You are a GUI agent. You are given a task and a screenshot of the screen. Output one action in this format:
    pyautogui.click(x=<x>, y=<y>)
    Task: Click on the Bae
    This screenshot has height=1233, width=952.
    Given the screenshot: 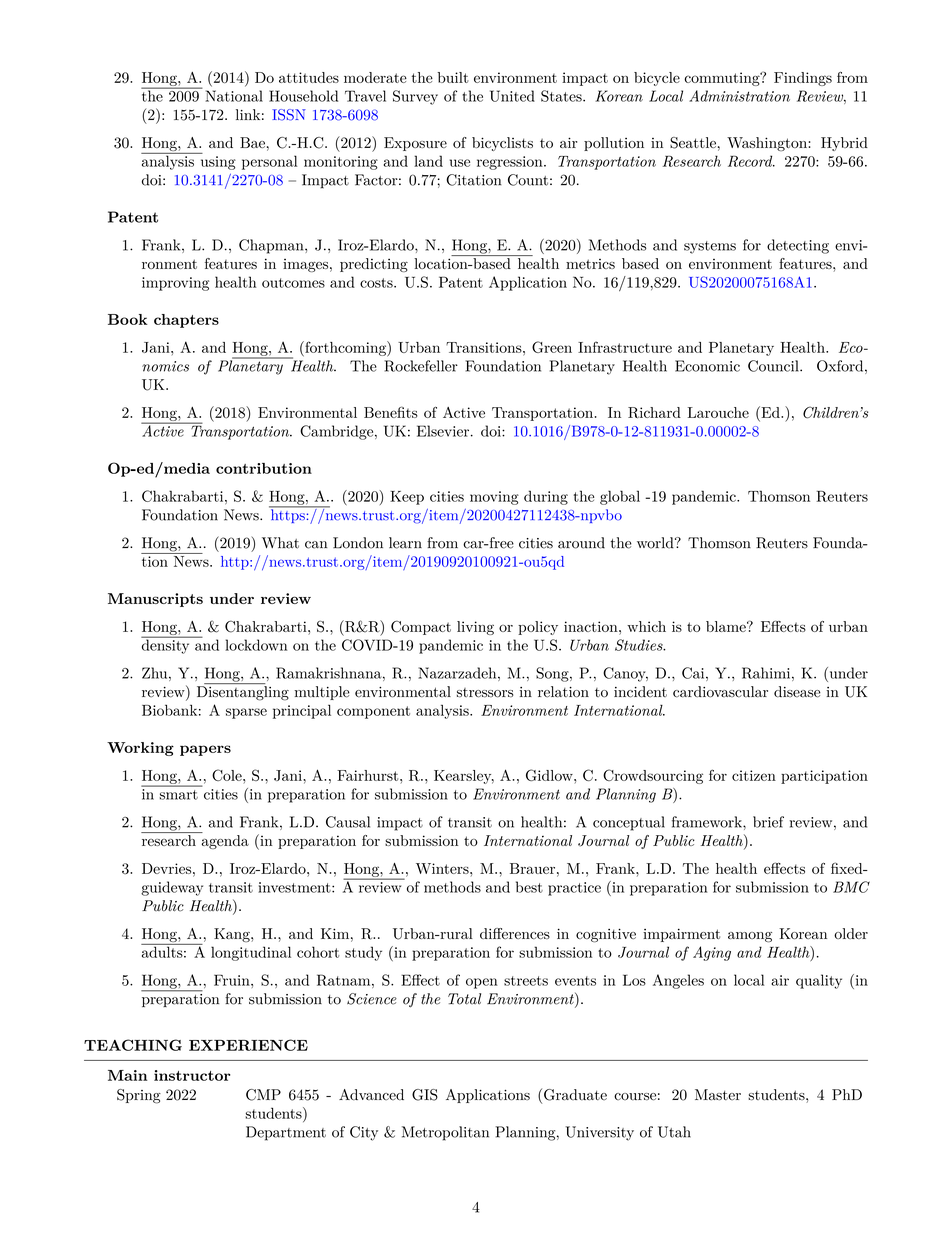 What is the action you would take?
    pyautogui.click(x=252, y=142)
